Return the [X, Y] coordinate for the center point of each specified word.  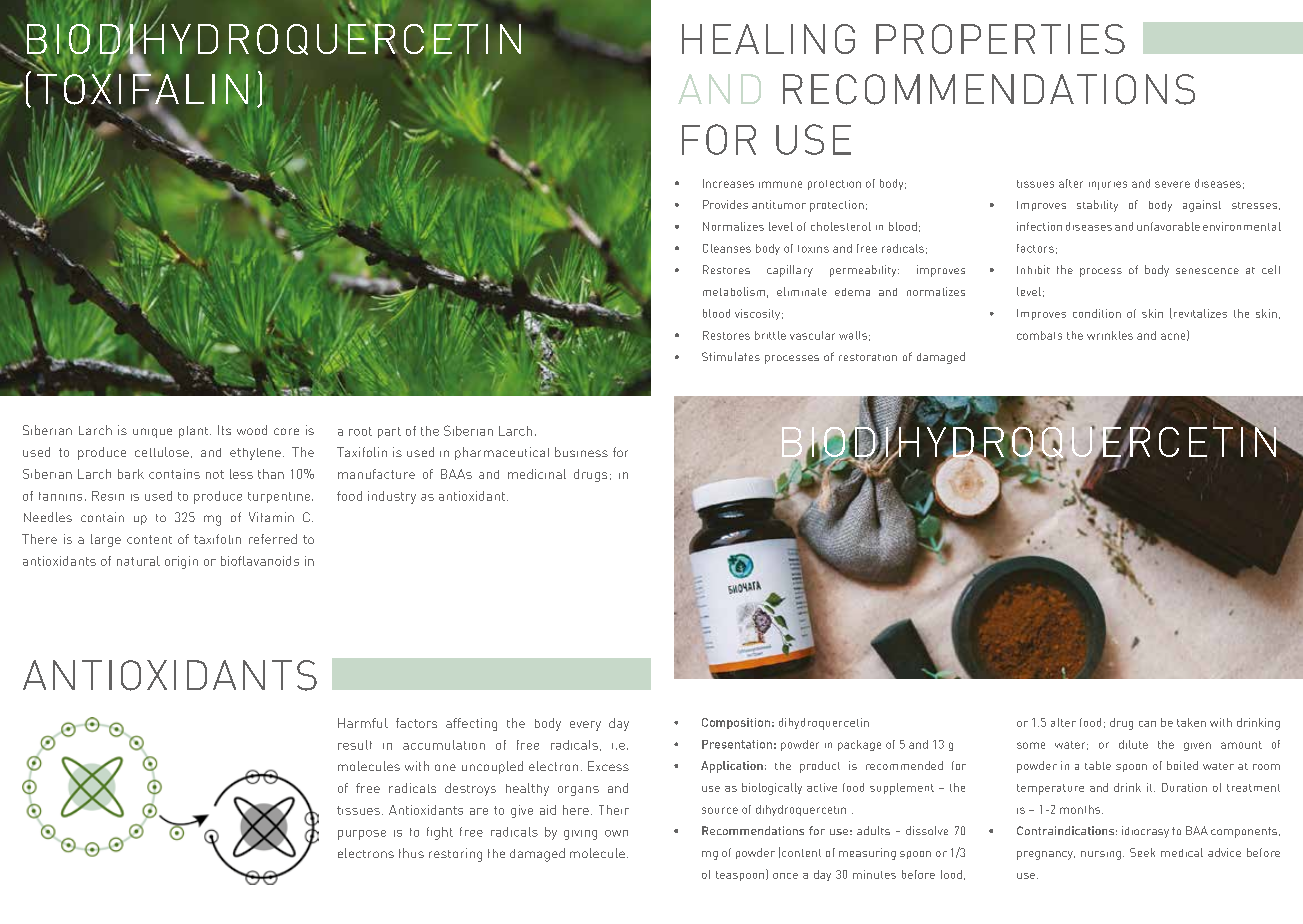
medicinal [537, 474]
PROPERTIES [1000, 39]
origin [181, 562]
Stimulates [731, 356]
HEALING [768, 39]
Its [224, 430]
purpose [362, 835]
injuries [1108, 185]
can [1147, 724]
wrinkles [1110, 335]
